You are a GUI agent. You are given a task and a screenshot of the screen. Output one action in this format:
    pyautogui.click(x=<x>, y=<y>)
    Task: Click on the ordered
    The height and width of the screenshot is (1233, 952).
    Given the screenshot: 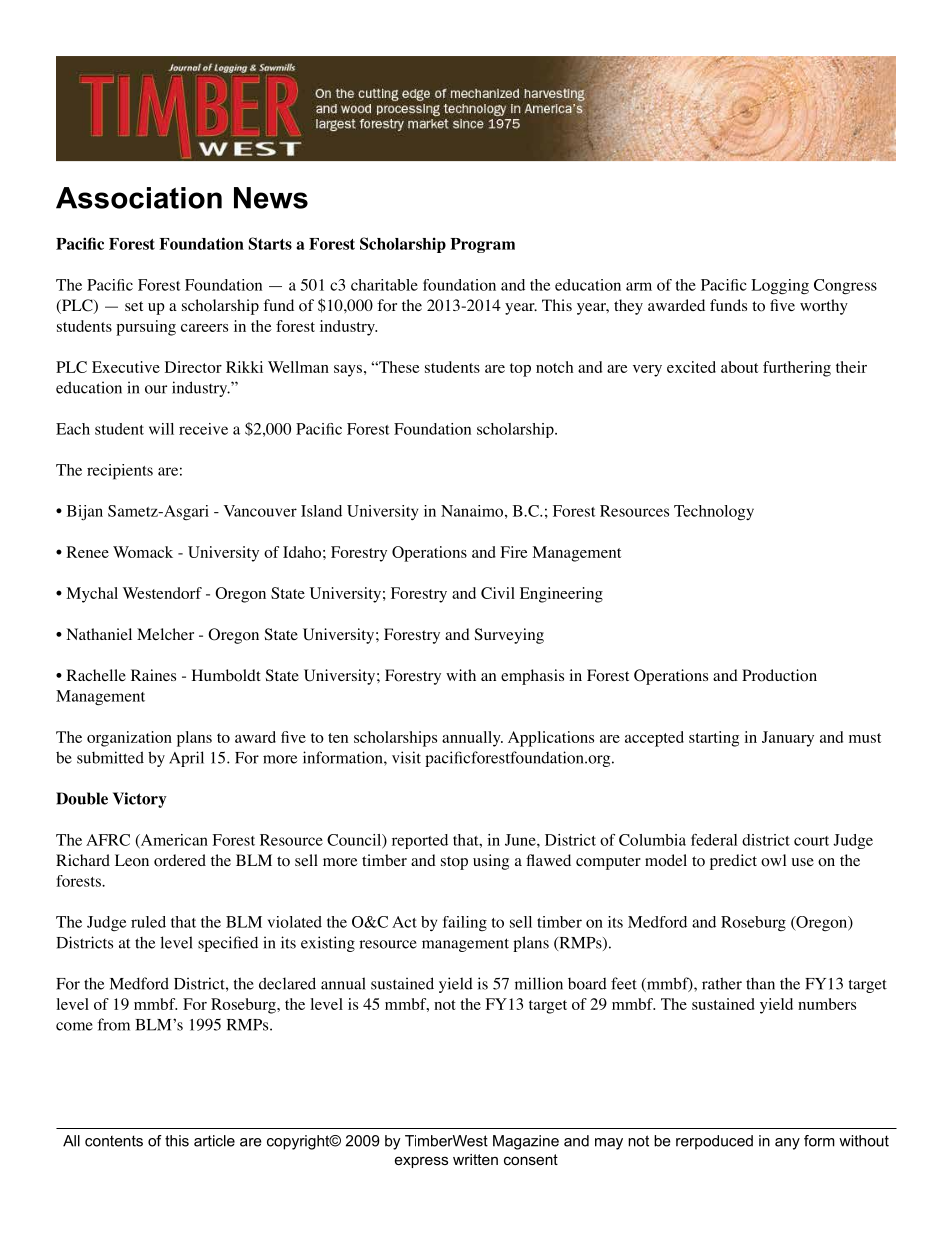 What is the action you would take?
    pyautogui.click(x=180, y=860)
